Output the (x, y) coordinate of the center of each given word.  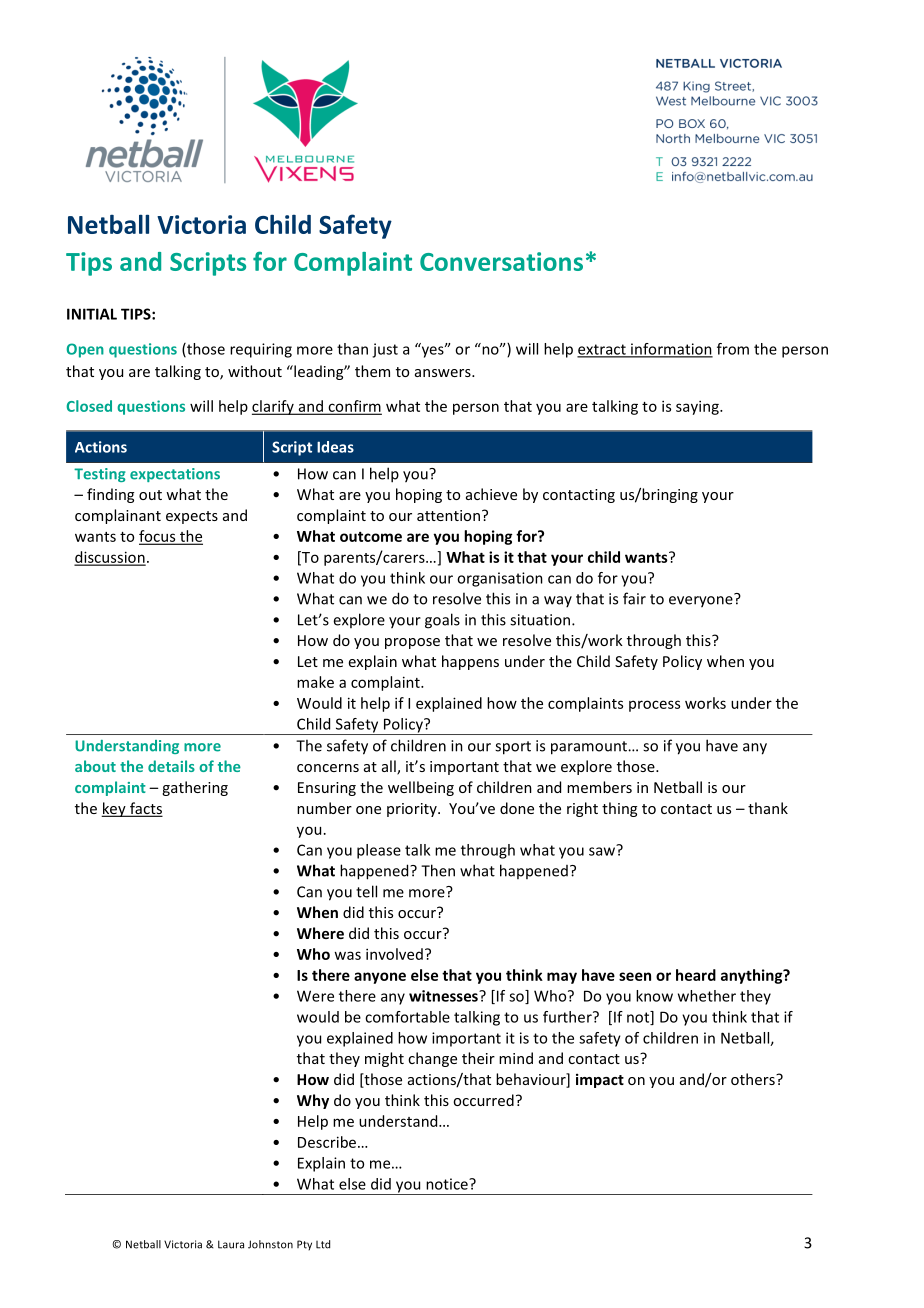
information (671, 350)
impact (600, 1080)
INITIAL (92, 314)
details (171, 766)
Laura (231, 1244)
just (385, 350)
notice (448, 1184)
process (654, 706)
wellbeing (421, 788)
